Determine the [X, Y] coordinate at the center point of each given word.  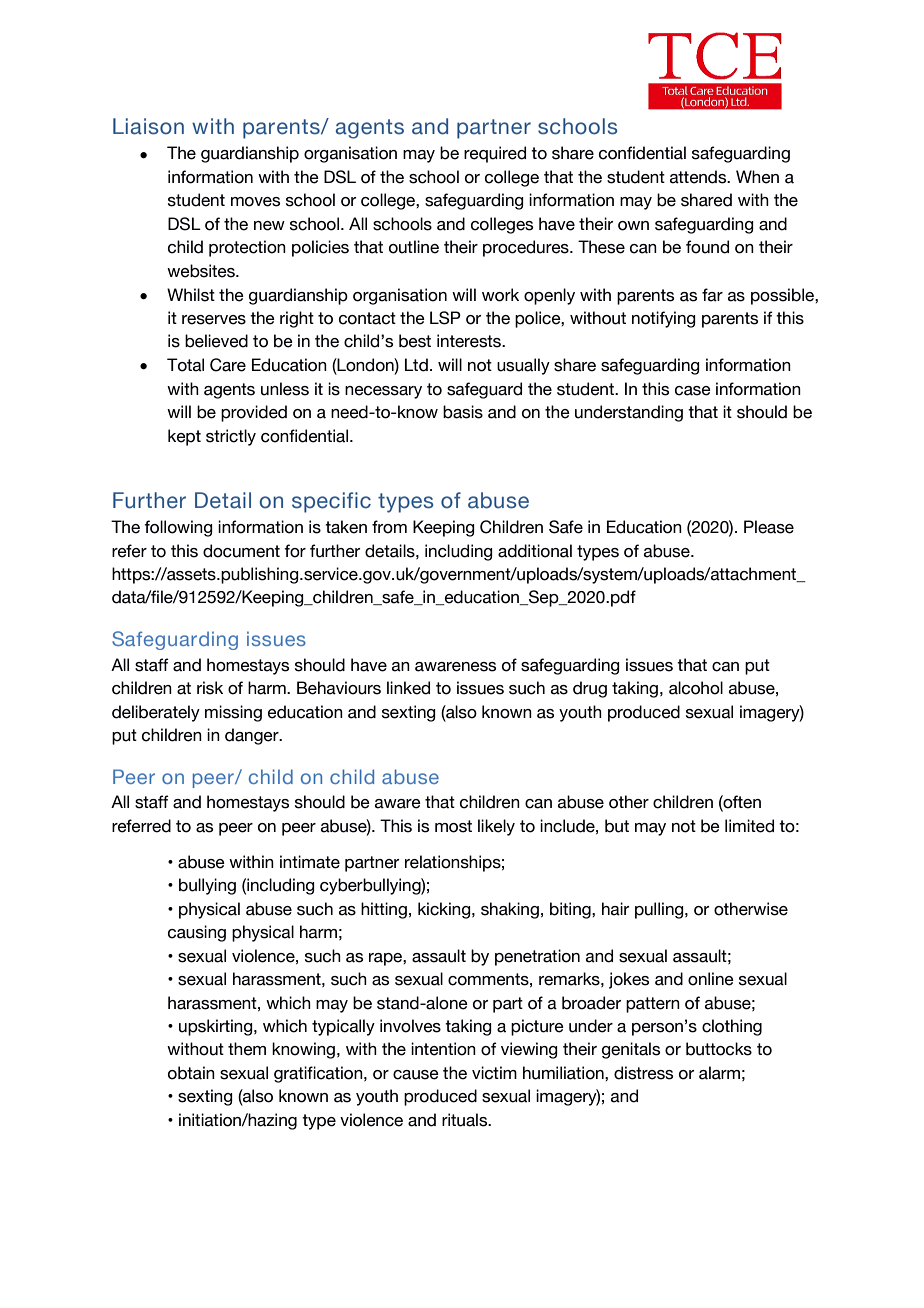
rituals [466, 1120]
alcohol [696, 688]
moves [255, 202]
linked [408, 688]
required [495, 154]
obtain [191, 1073]
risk [210, 688]
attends [699, 177]
